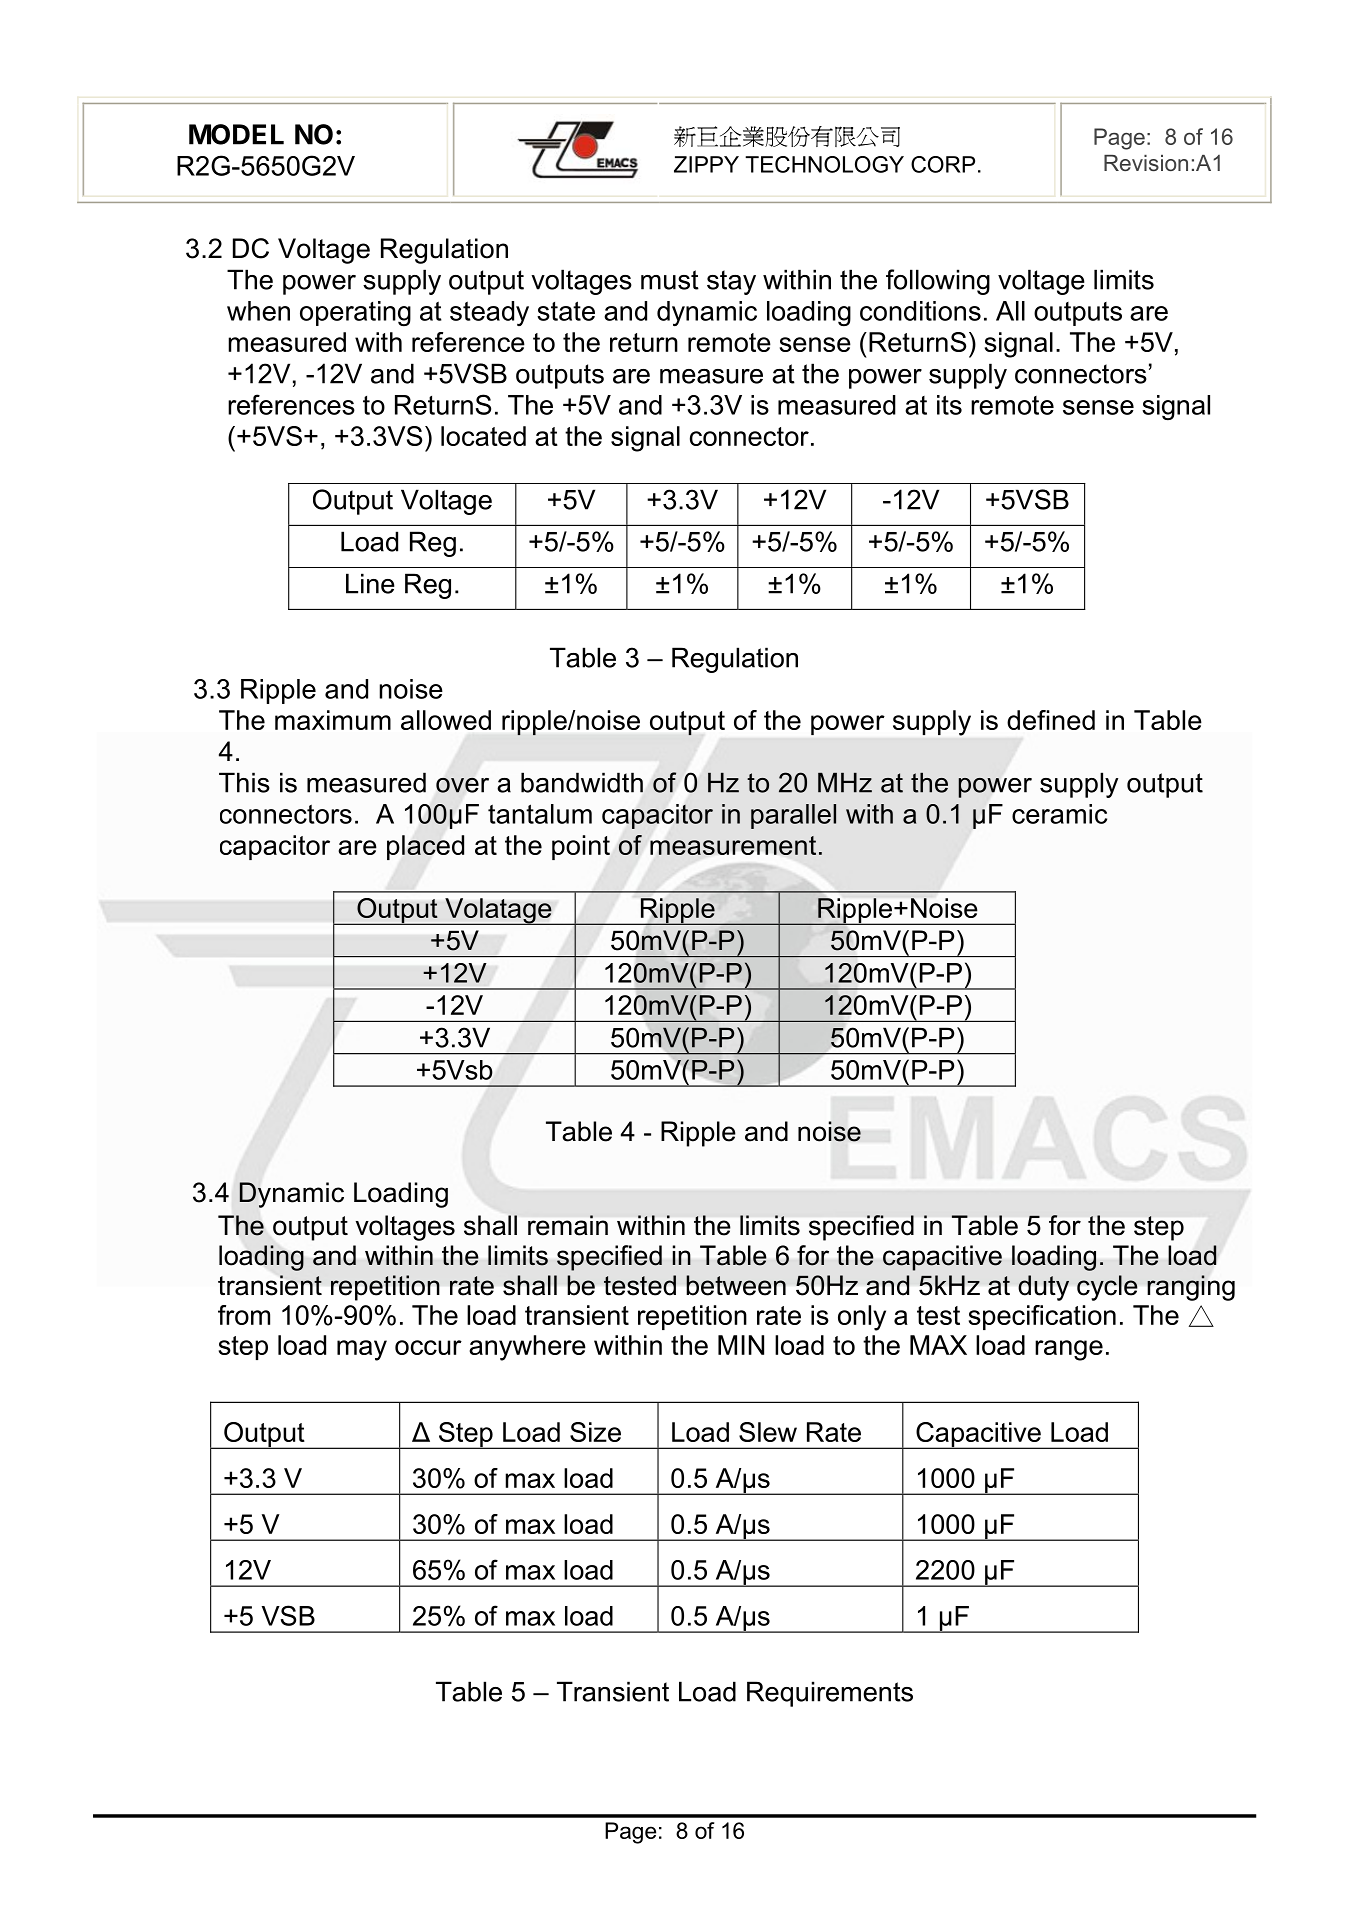 This image has width=1349, height=1908. Describe the element at coordinates (943, 164) in the image. I see `CORP` at that location.
